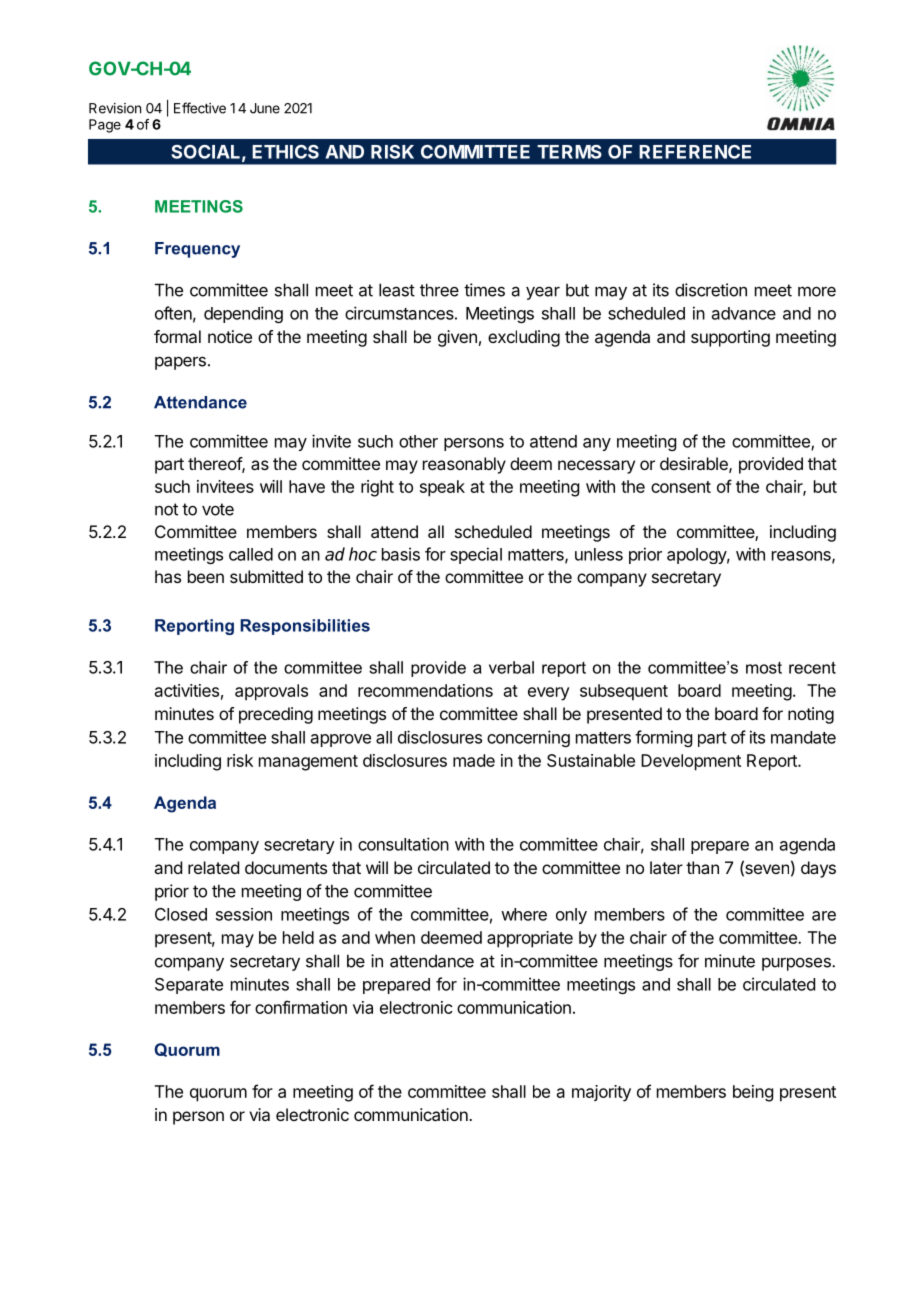  What do you see at coordinates (200, 108) in the page?
I see `Effective` at bounding box center [200, 108].
